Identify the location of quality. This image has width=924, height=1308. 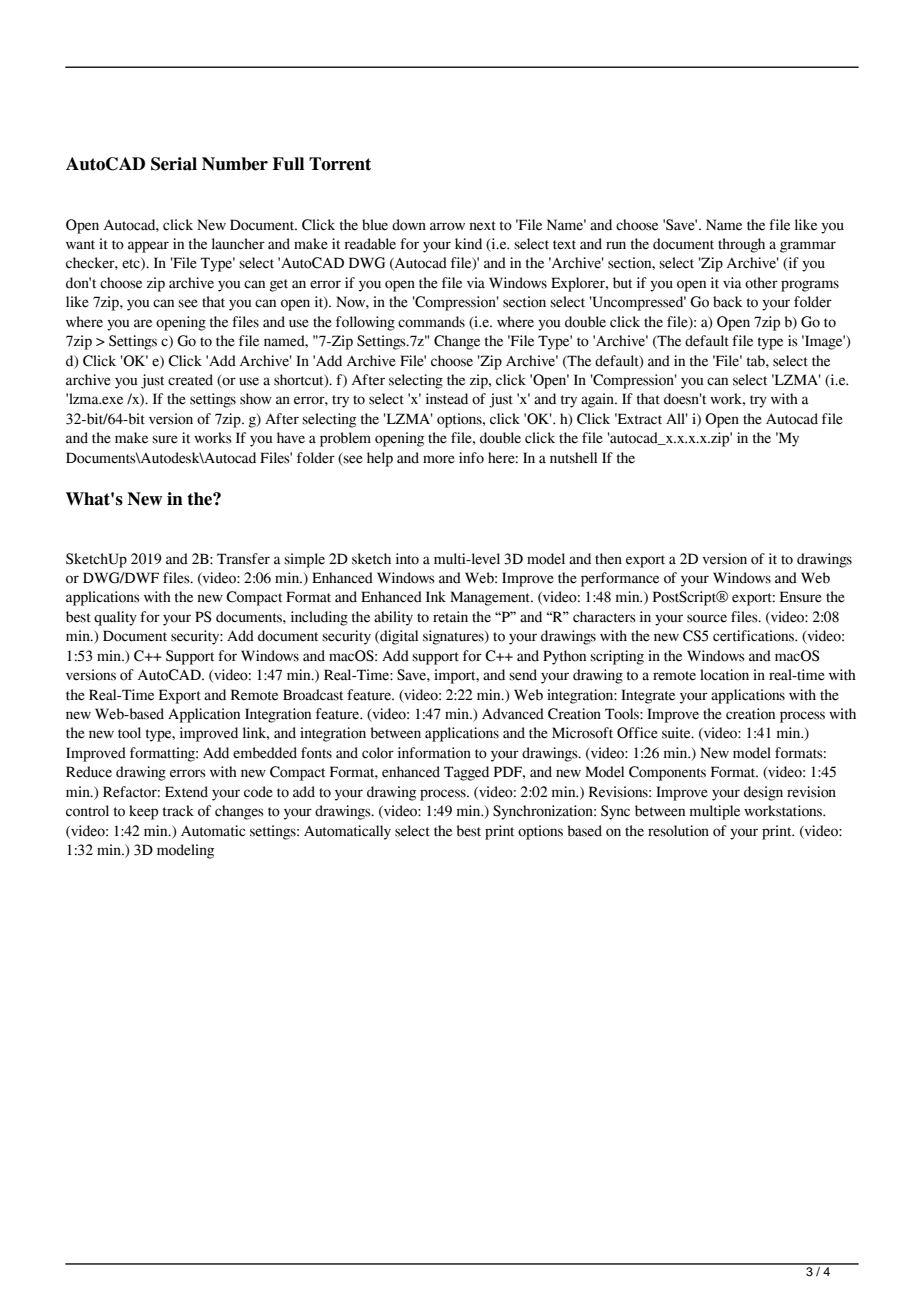
(115, 618).
